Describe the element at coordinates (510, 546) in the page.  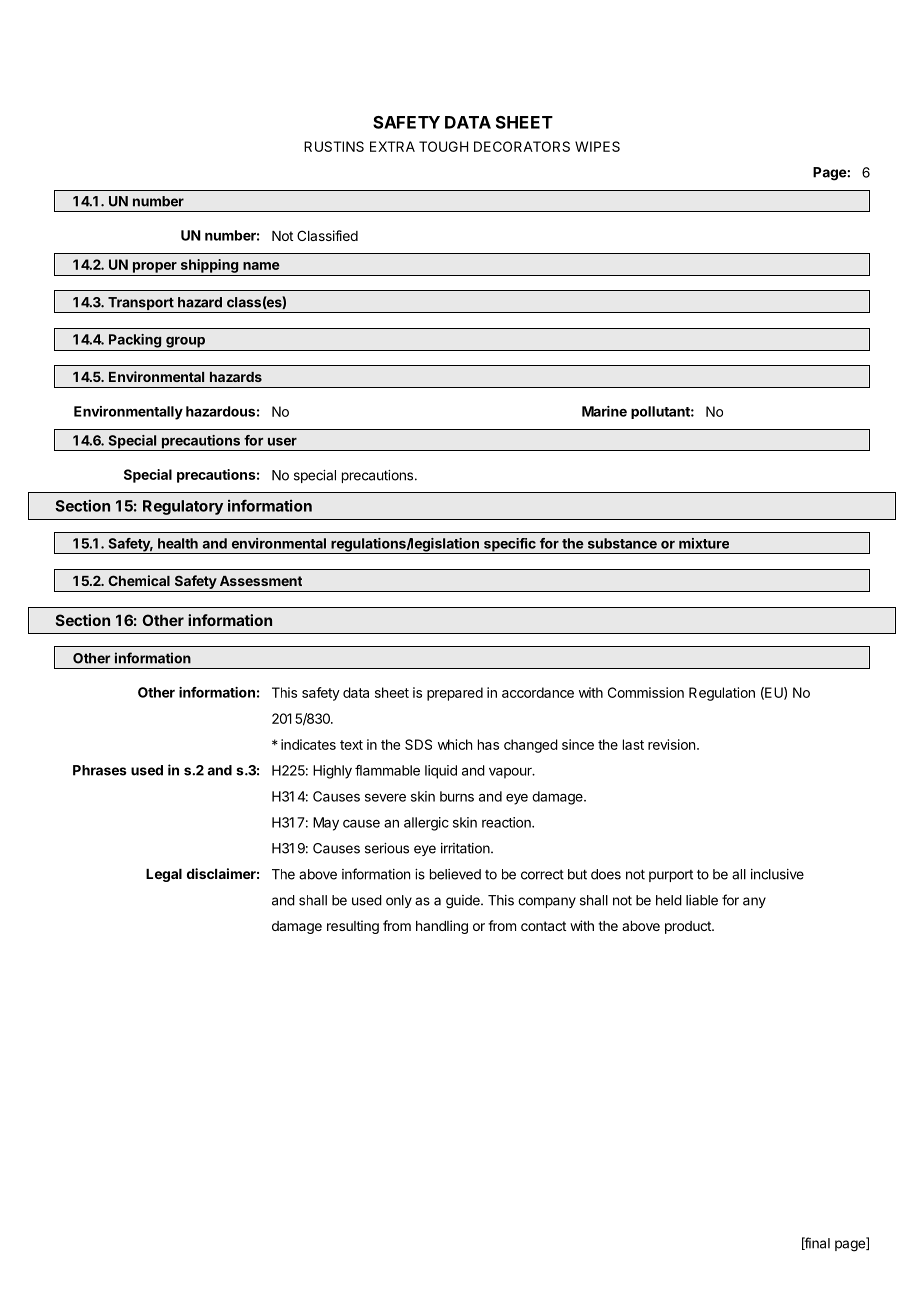
I see `specific` at that location.
